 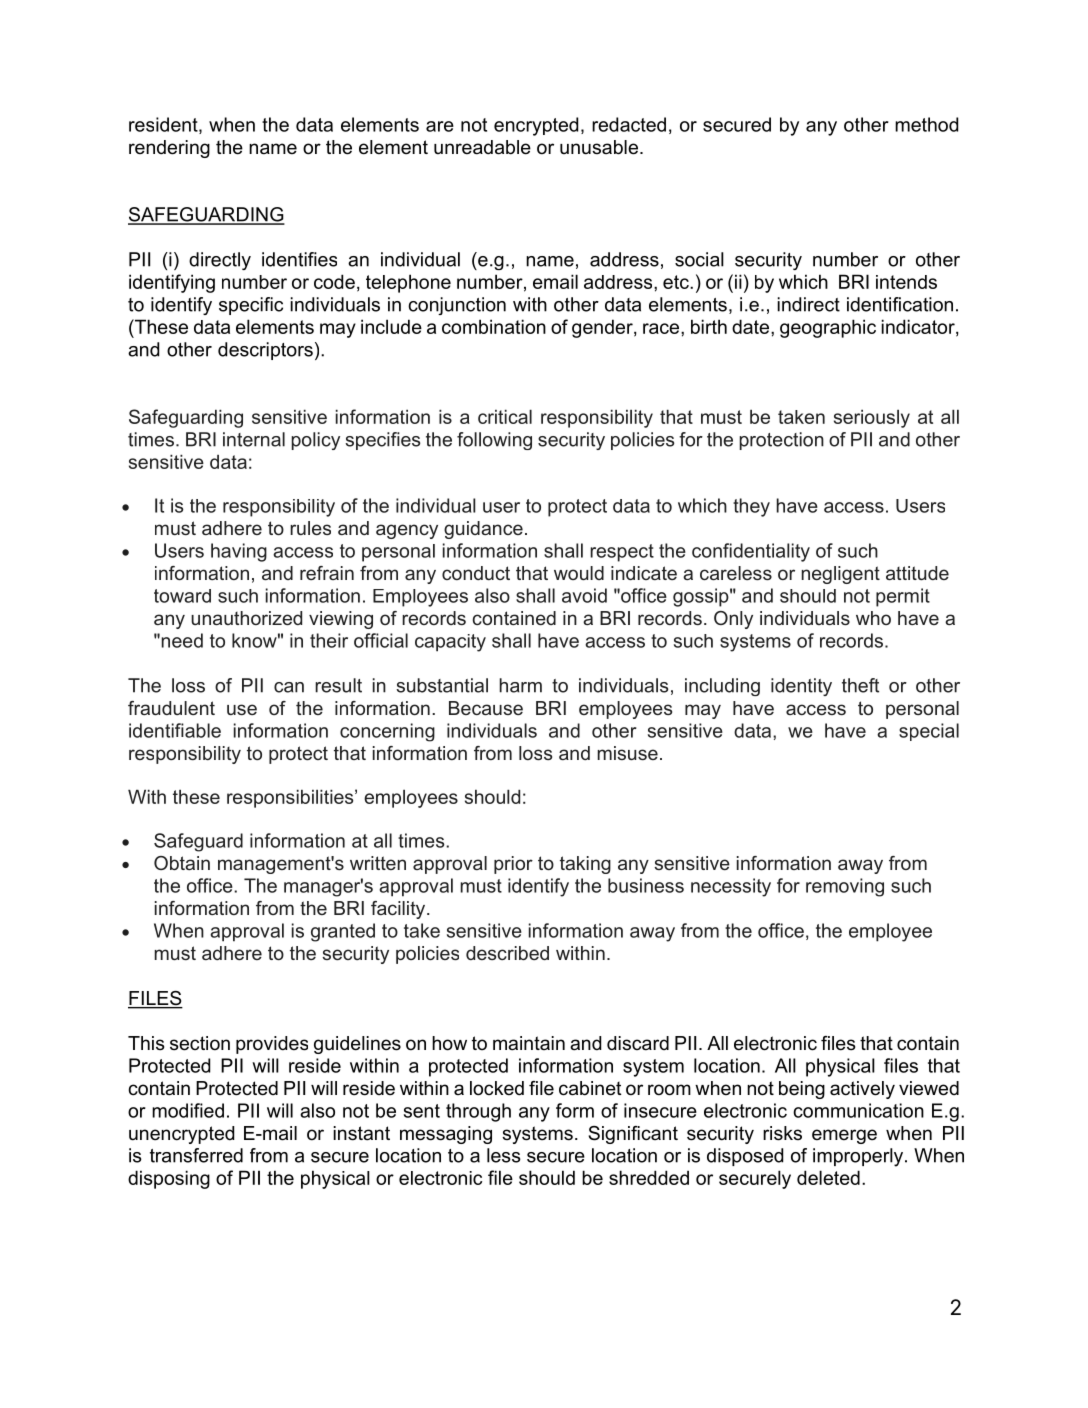 What do you see at coordinates (196, 1155) in the page?
I see `transferred` at bounding box center [196, 1155].
